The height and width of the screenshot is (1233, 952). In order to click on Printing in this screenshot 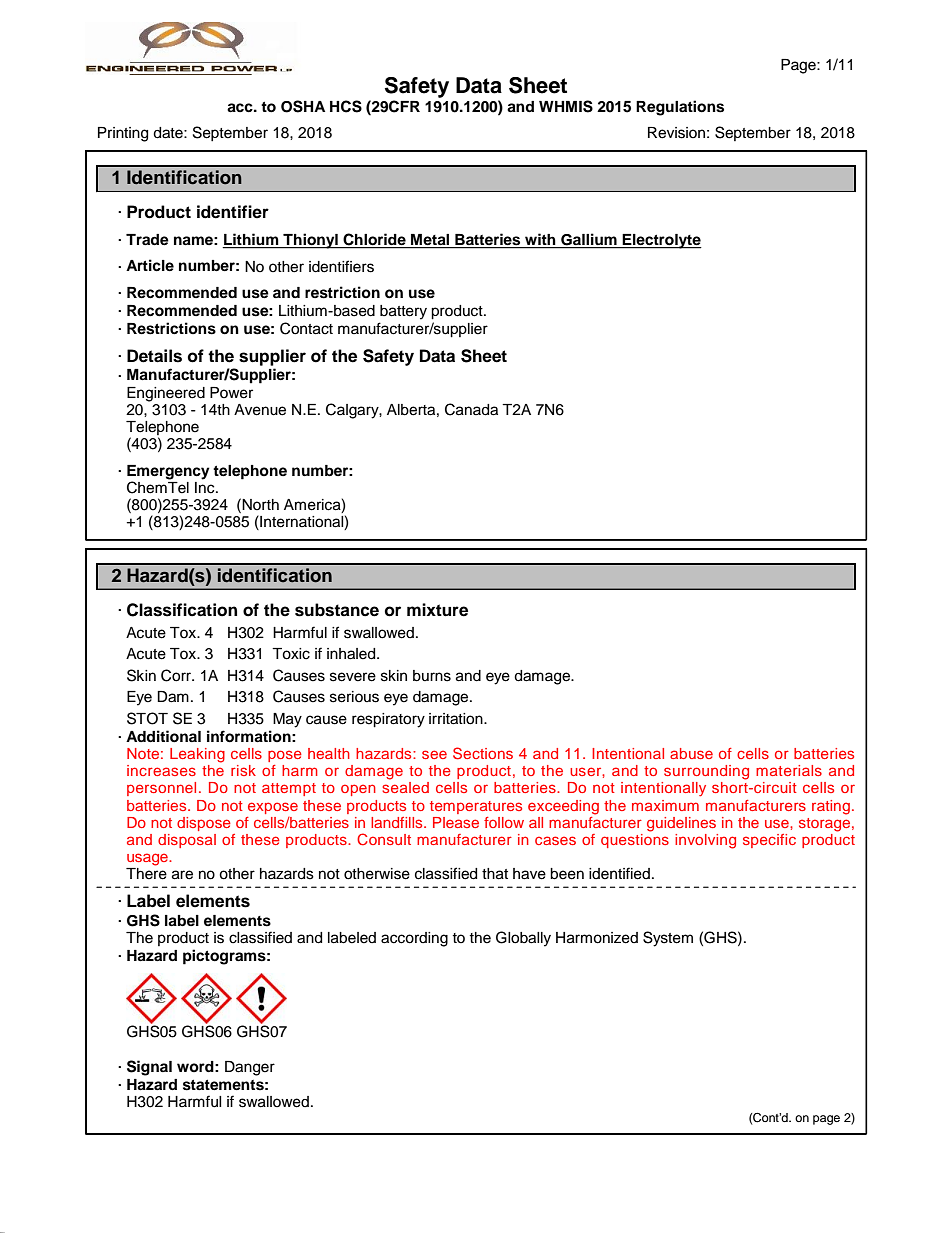, I will do `click(123, 134)`.
